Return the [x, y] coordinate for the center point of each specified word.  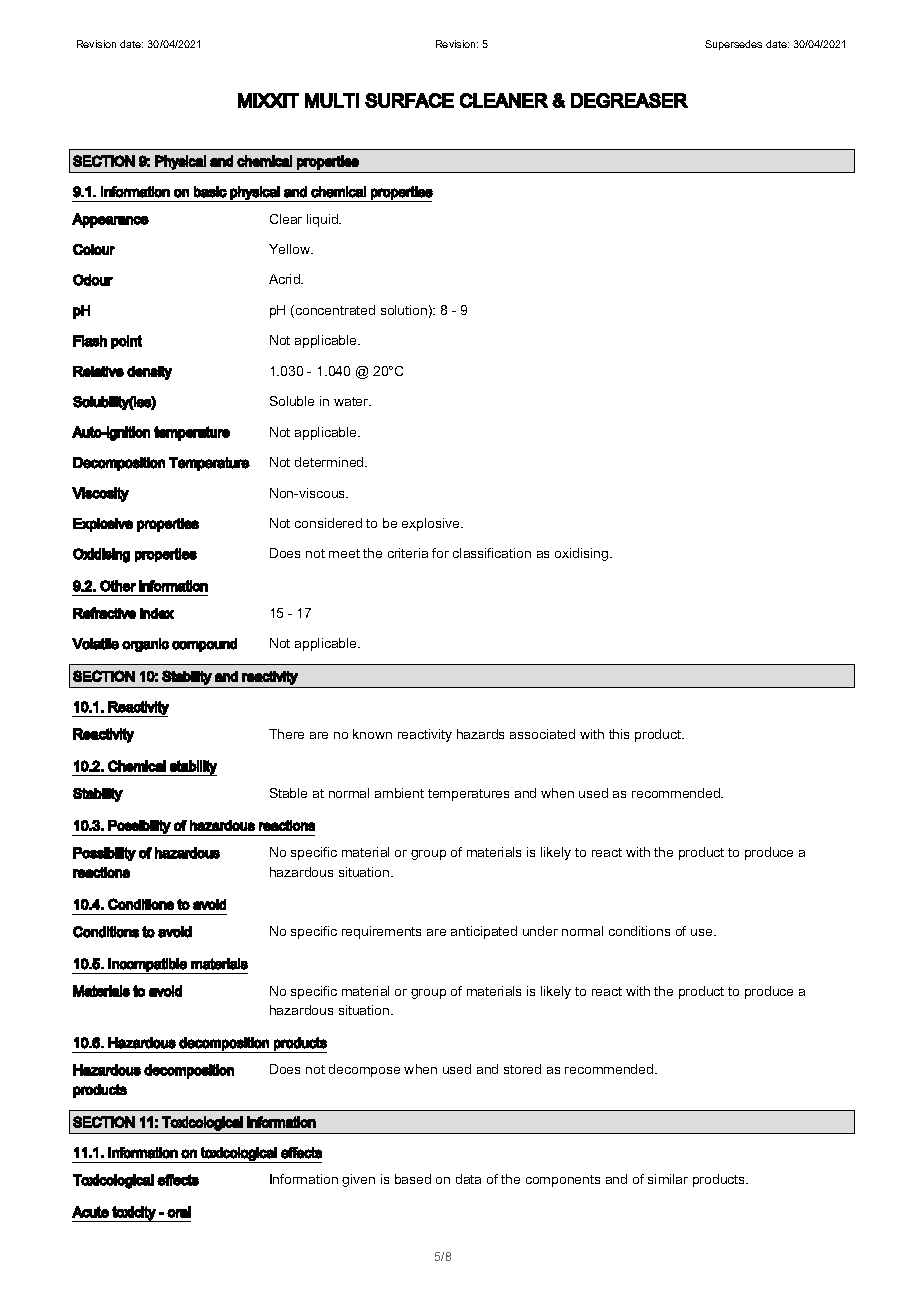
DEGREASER [629, 100]
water [352, 401]
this [619, 734]
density [149, 373]
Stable [288, 793]
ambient [399, 793]
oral [179, 1212]
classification [492, 553]
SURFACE [409, 100]
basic [210, 192]
